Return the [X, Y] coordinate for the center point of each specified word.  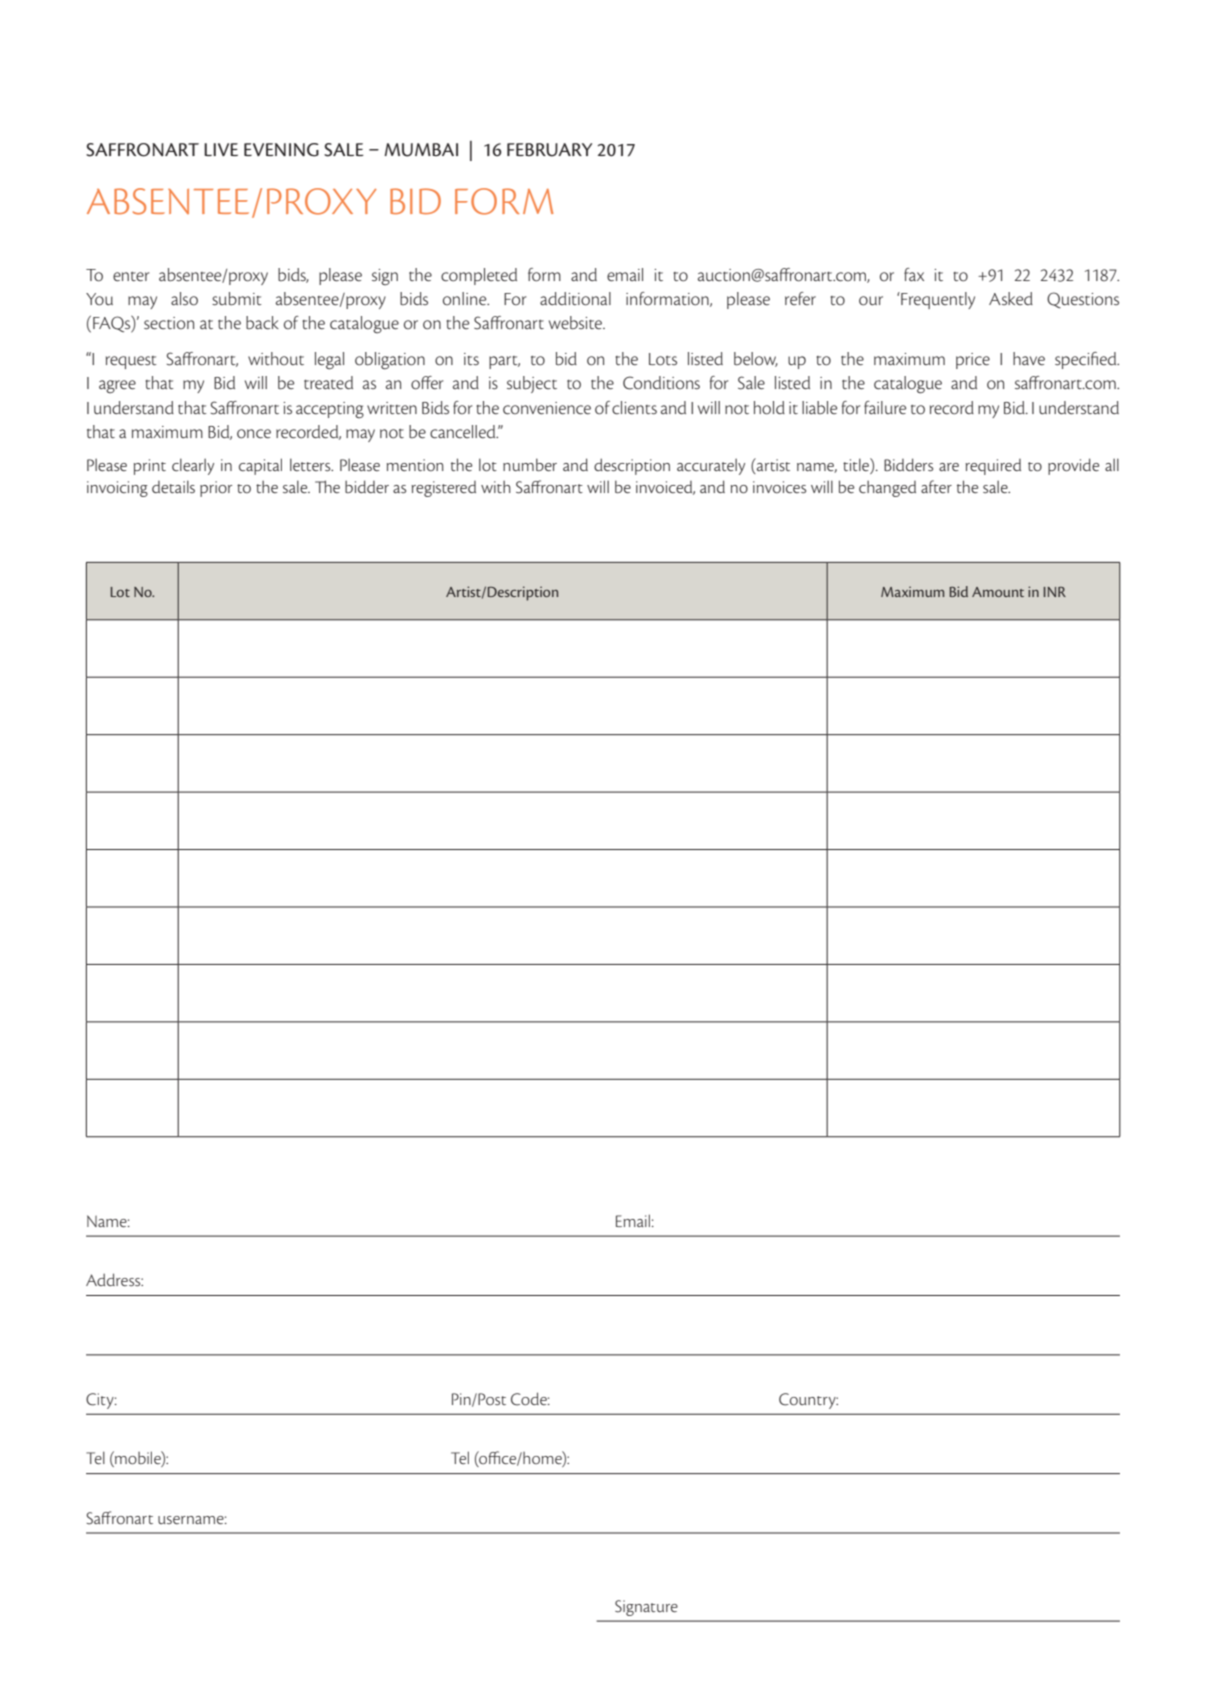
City [101, 1401]
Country [808, 1401]
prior [216, 489]
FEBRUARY [549, 150]
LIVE [221, 149]
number [530, 464]
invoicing [117, 489]
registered [443, 489]
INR [1054, 592]
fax [914, 274]
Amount [998, 592]
